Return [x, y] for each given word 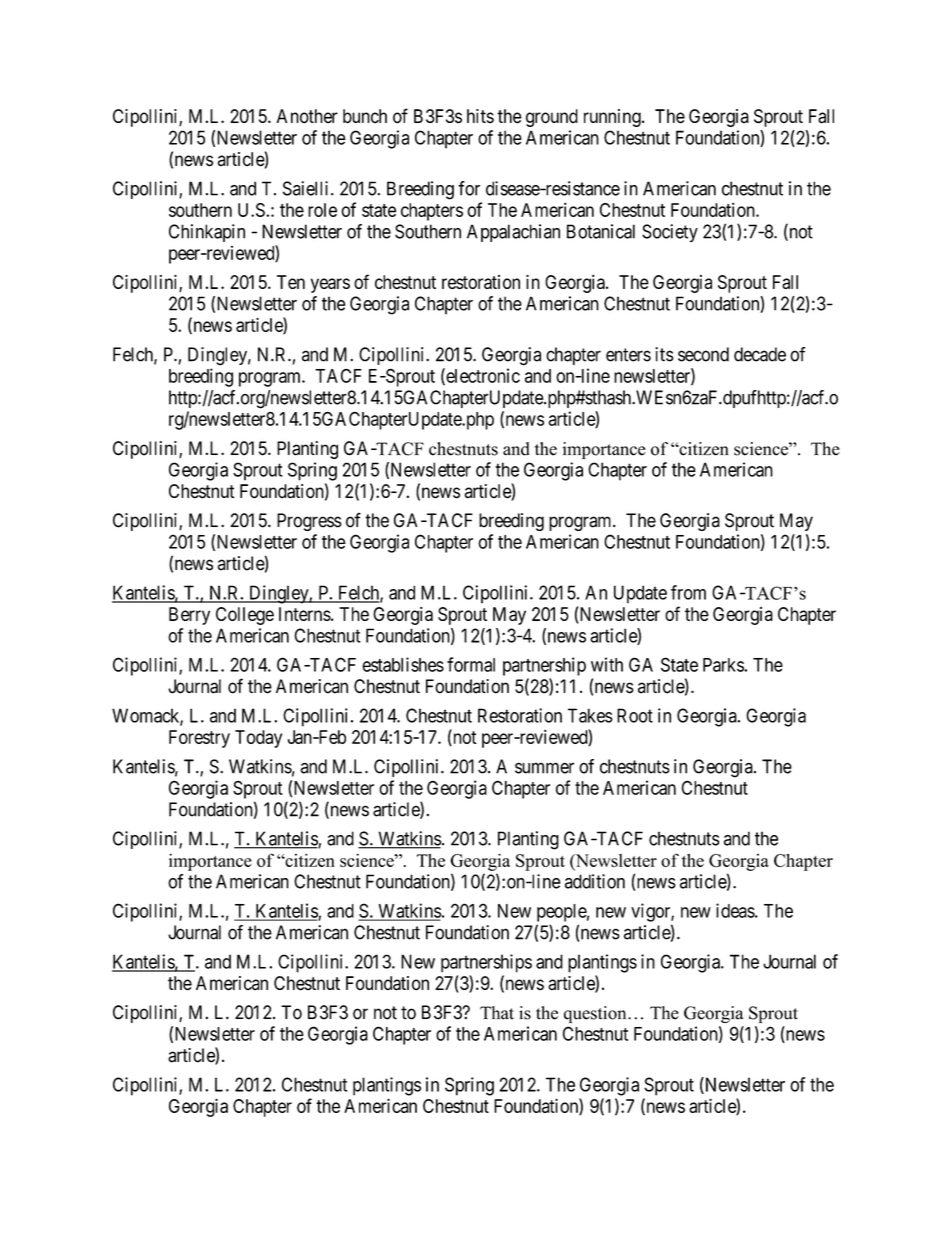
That [497, 1013]
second [703, 354]
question [596, 1014]
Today [258, 739]
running [613, 118]
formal [471, 664]
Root [635, 715]
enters [628, 355]
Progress [309, 522]
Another [307, 116]
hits [480, 116]
